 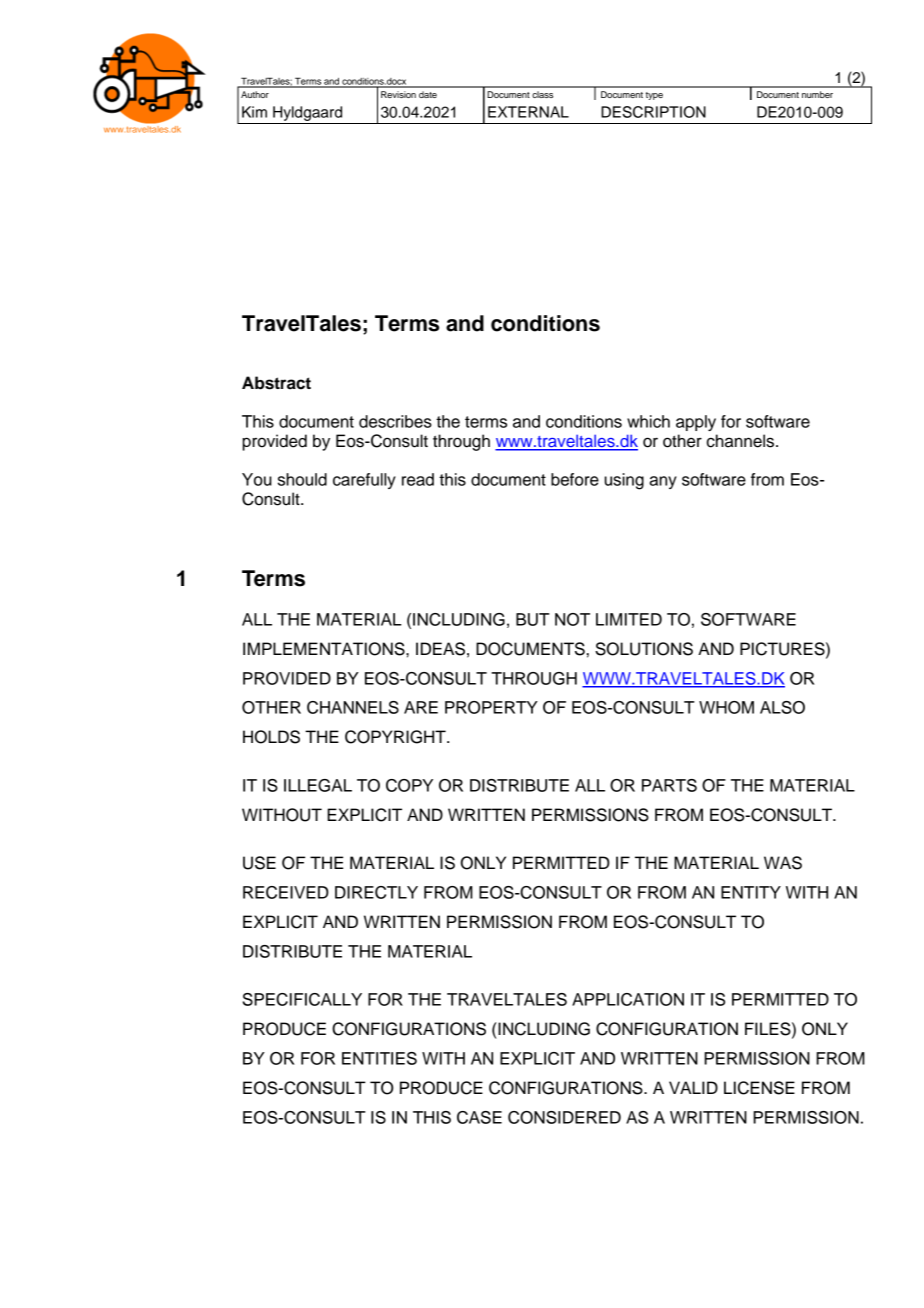 What do you see at coordinates (696, 423) in the image?
I see `apply` at bounding box center [696, 423].
